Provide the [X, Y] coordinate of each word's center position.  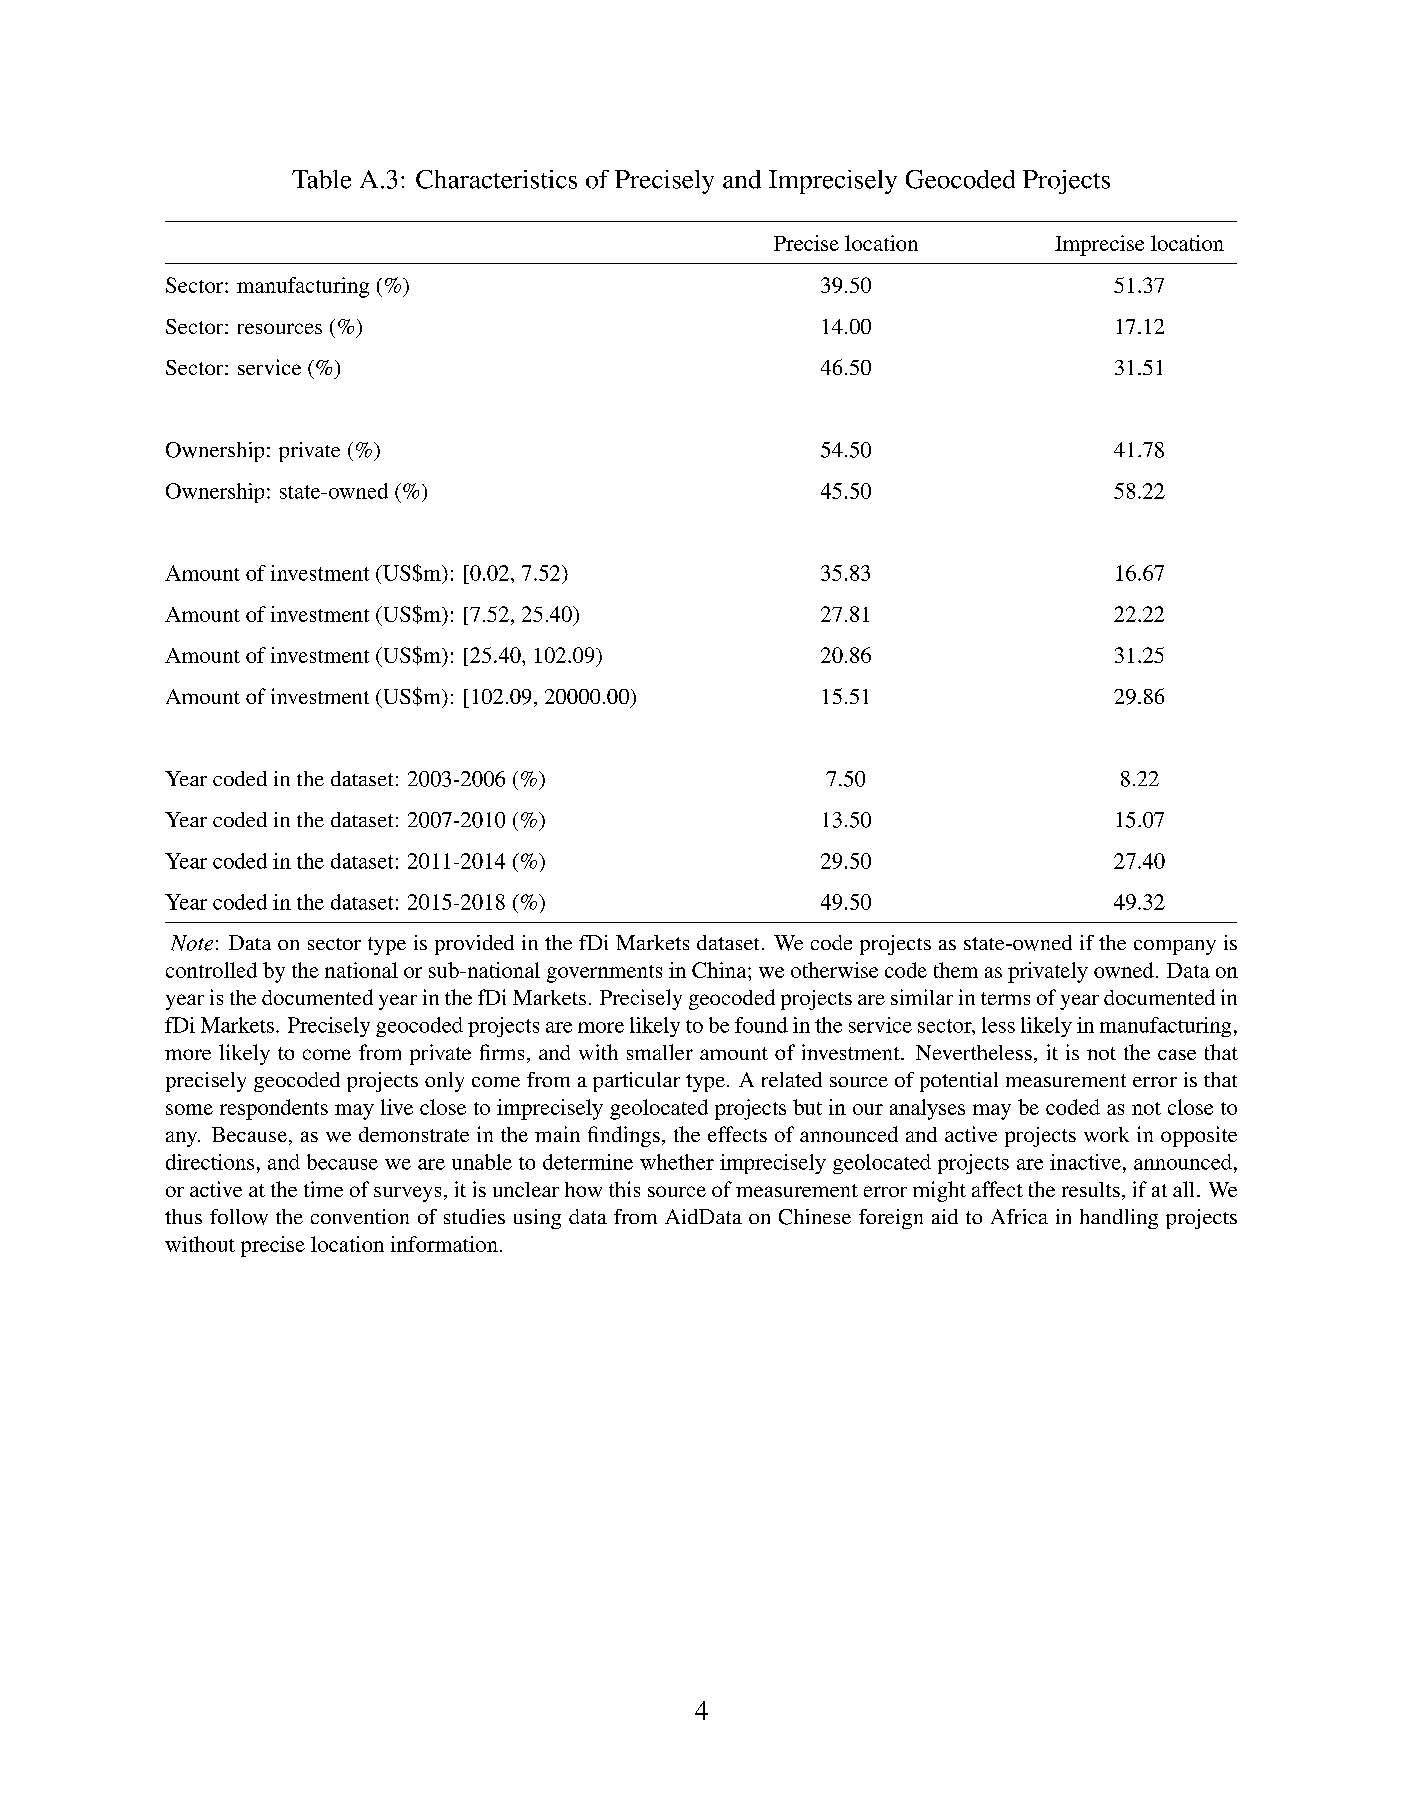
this [624, 1189]
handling [1119, 1219]
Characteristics [496, 179]
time [323, 1189]
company [1175, 947]
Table [321, 179]
